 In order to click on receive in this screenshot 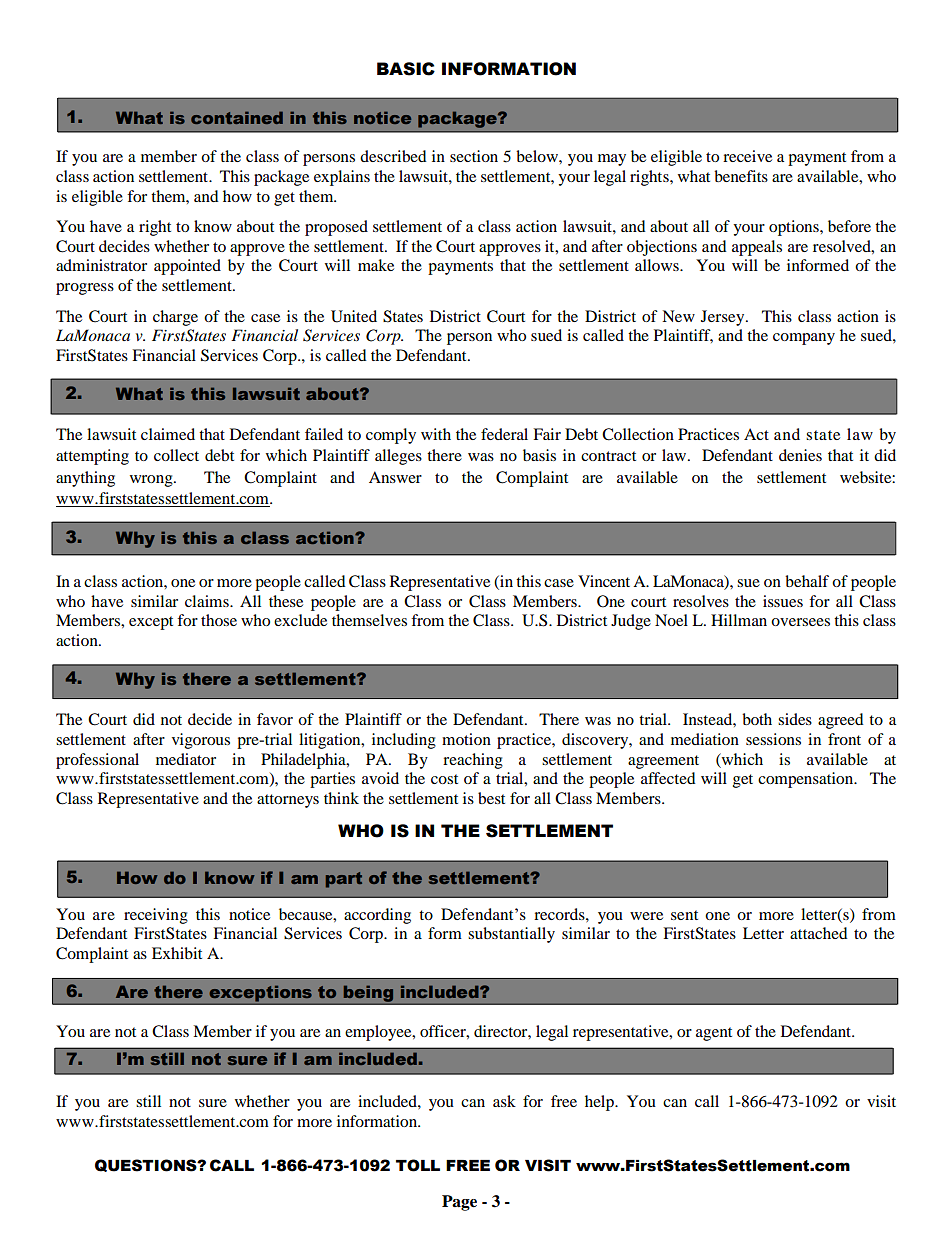, I will do `click(747, 156)`.
